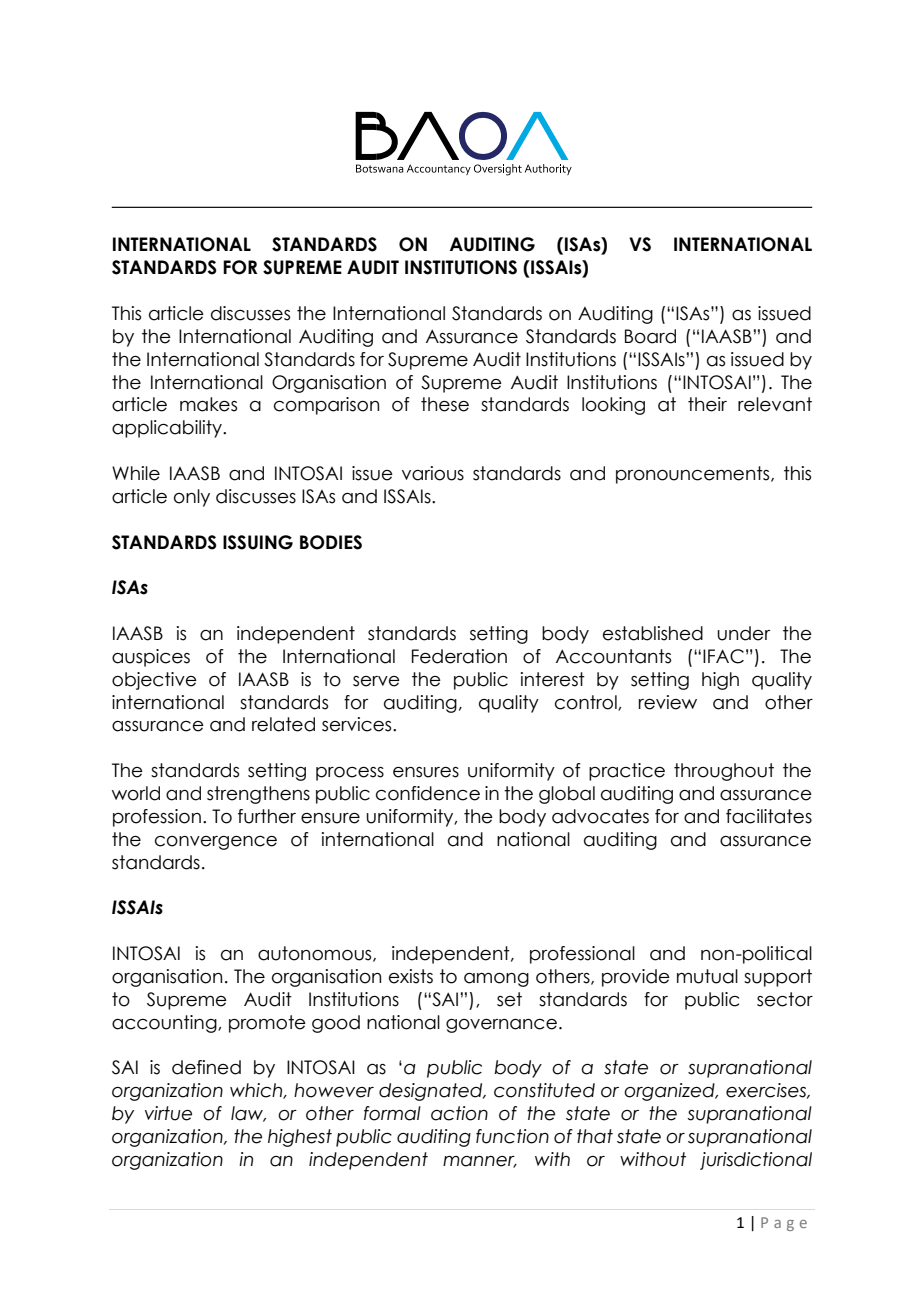  Describe the element at coordinates (724, 772) in the document. I see `throughout` at that location.
